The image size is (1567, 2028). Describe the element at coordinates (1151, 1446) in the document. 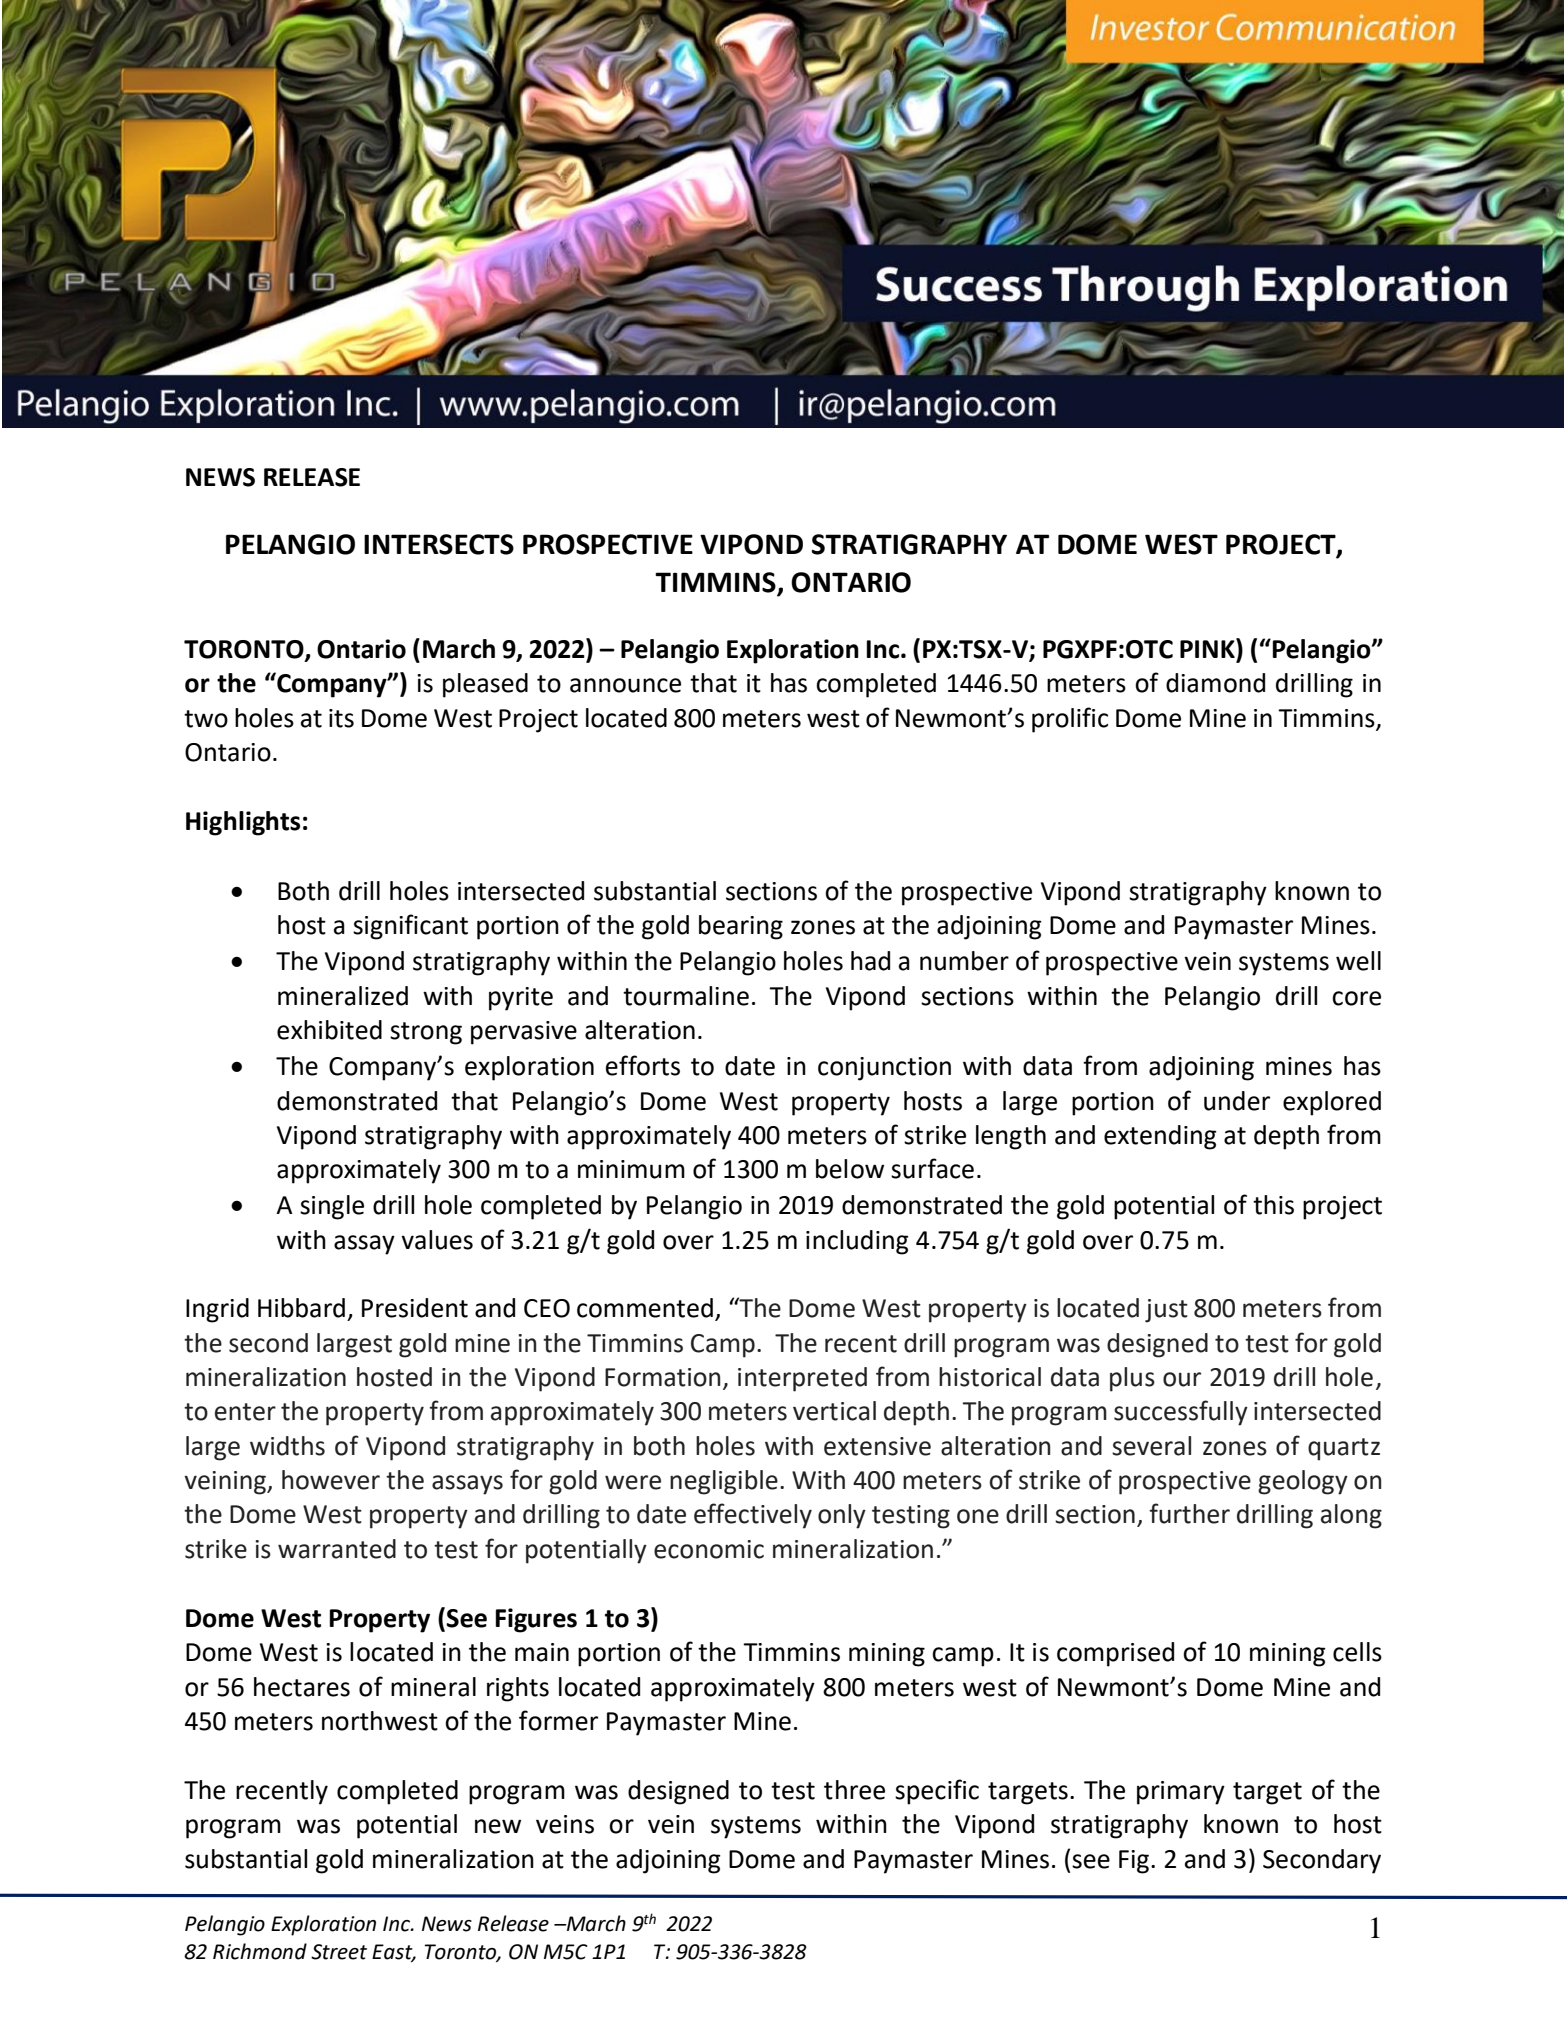

I see `several` at that location.
